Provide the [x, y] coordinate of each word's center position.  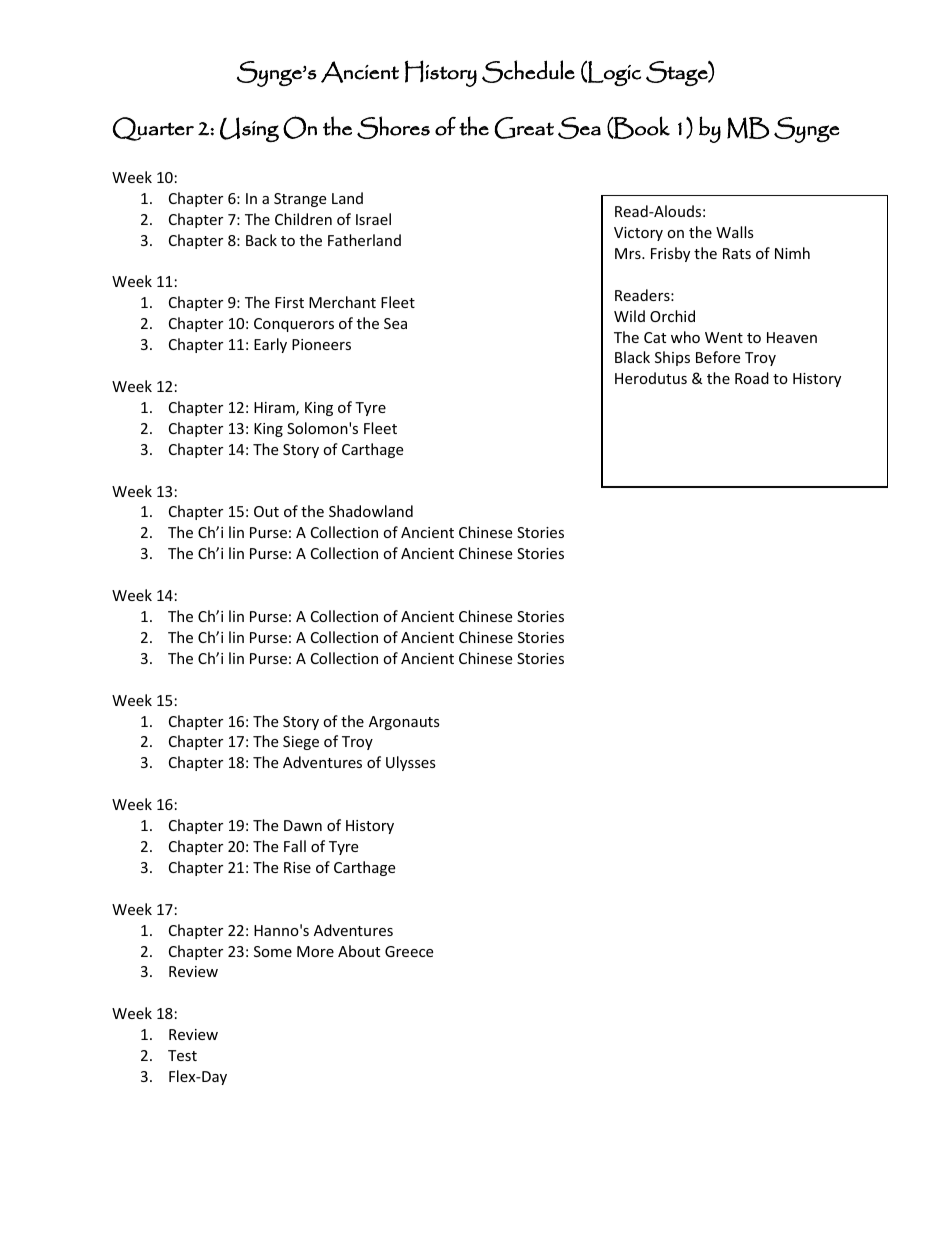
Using [249, 129]
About [359, 951]
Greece [409, 951]
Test [182, 1055]
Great [524, 128]
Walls [735, 232]
